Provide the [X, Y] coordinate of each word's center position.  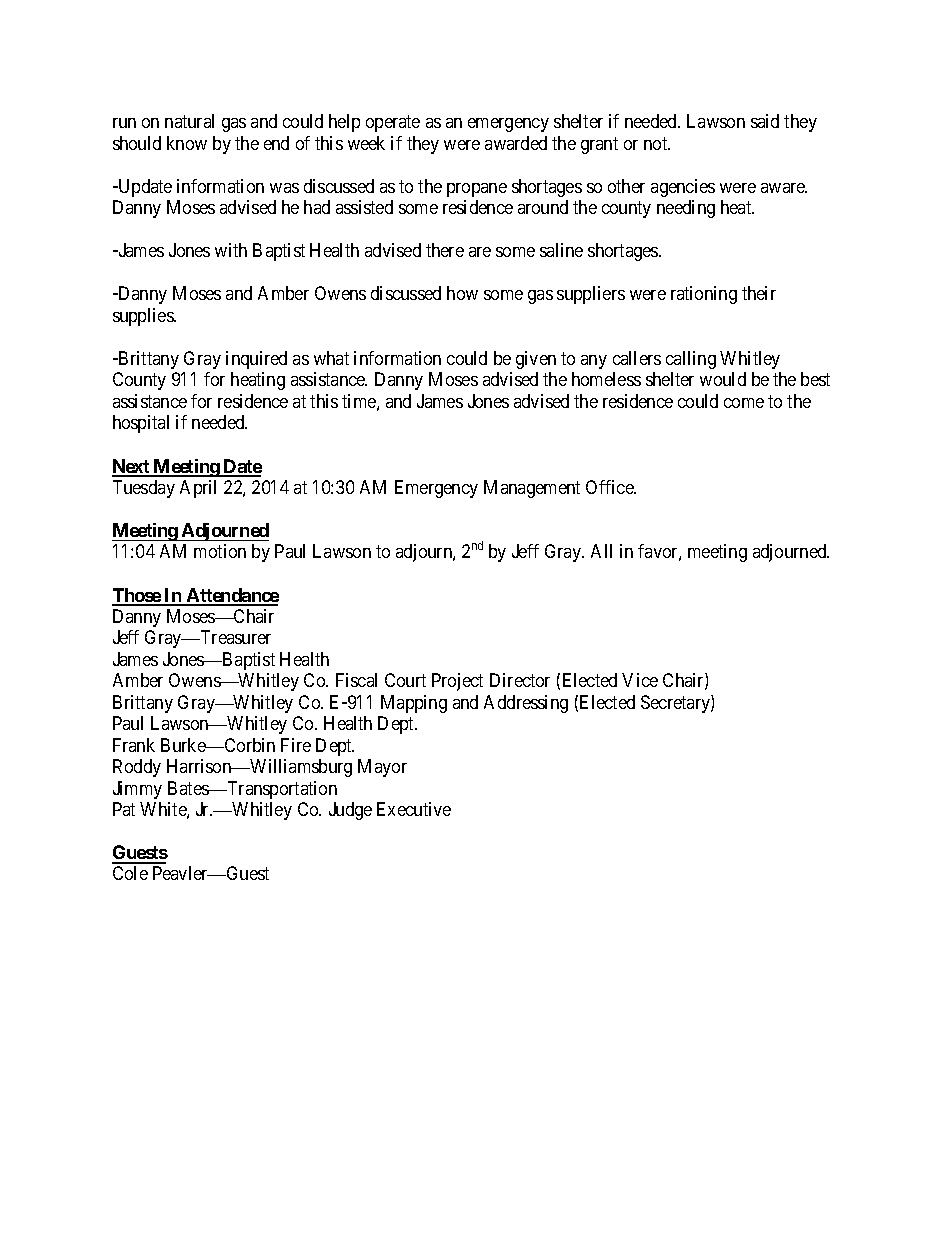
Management [532, 489]
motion [220, 551]
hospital [141, 424]
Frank [134, 745]
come [744, 403]
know [187, 143]
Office [610, 487]
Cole [130, 873]
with [231, 250]
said [765, 121]
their [759, 293]
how [462, 293]
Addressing [526, 704]
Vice [640, 680]
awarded [516, 143]
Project [457, 682]
